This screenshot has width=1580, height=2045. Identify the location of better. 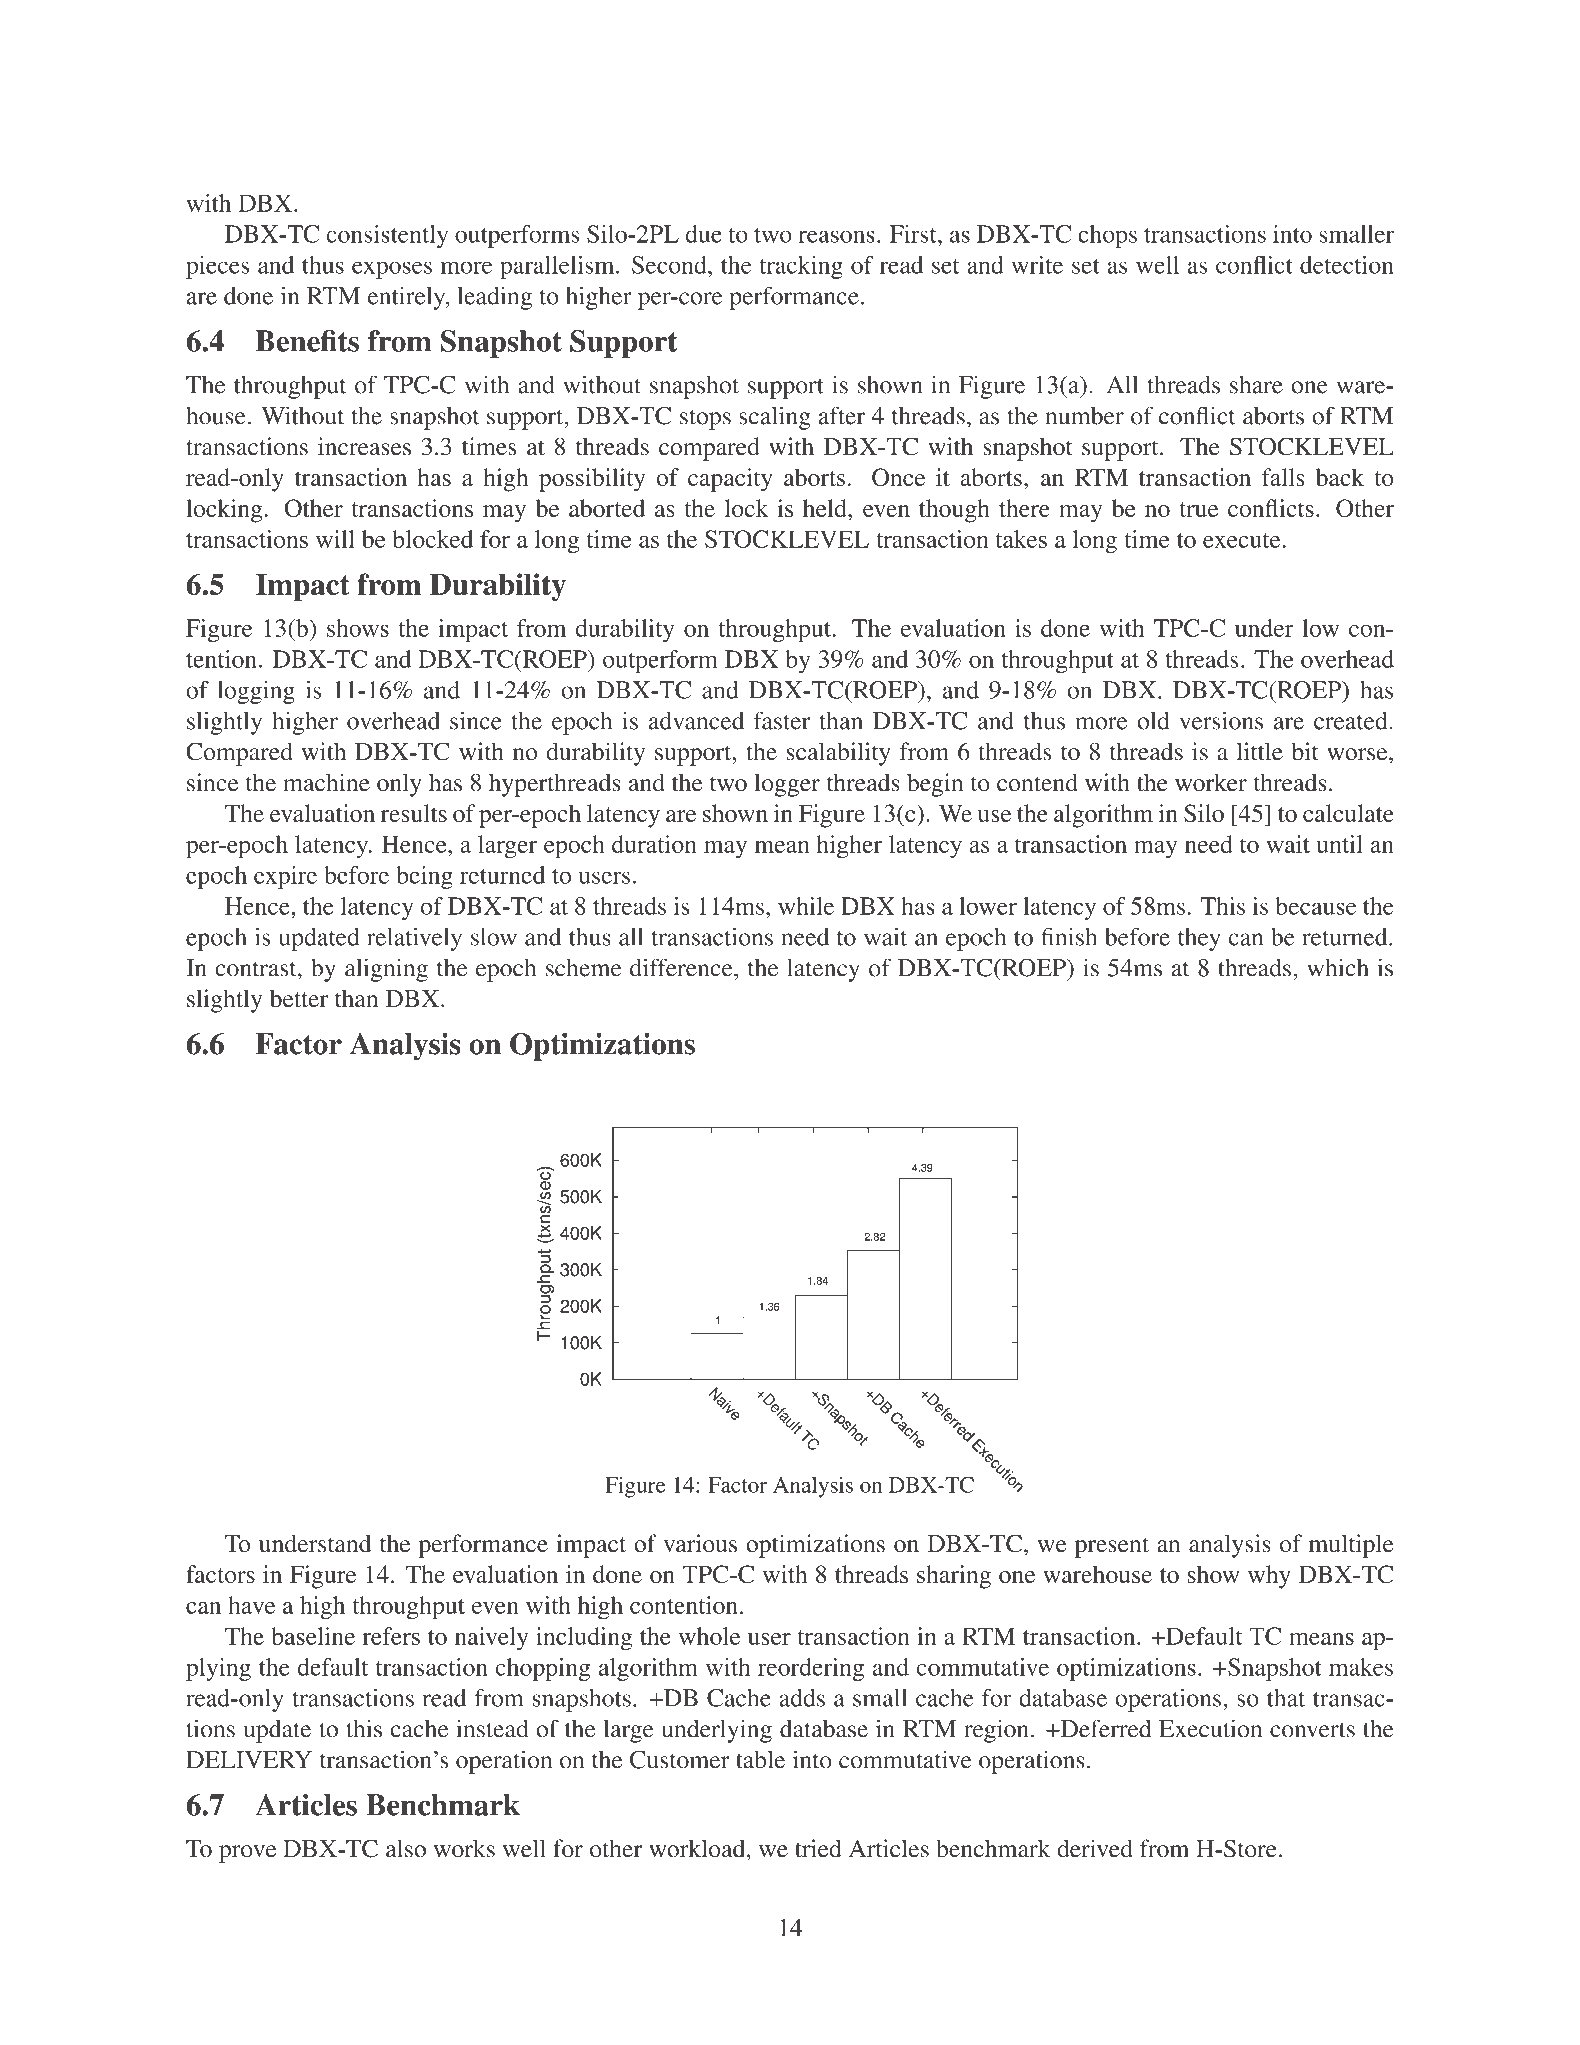
(299, 998).
